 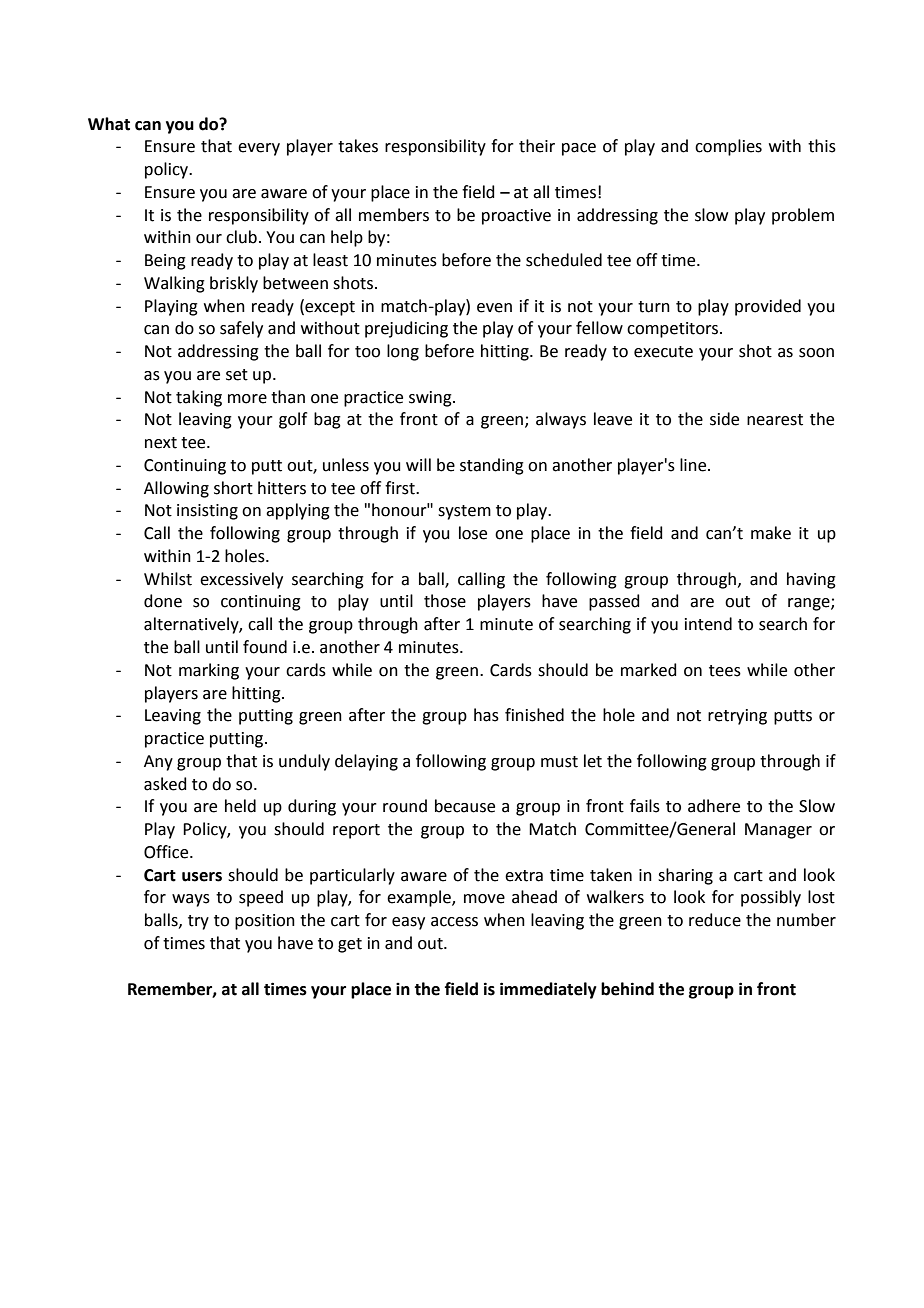 What do you see at coordinates (209, 671) in the screenshot?
I see `marking` at bounding box center [209, 671].
